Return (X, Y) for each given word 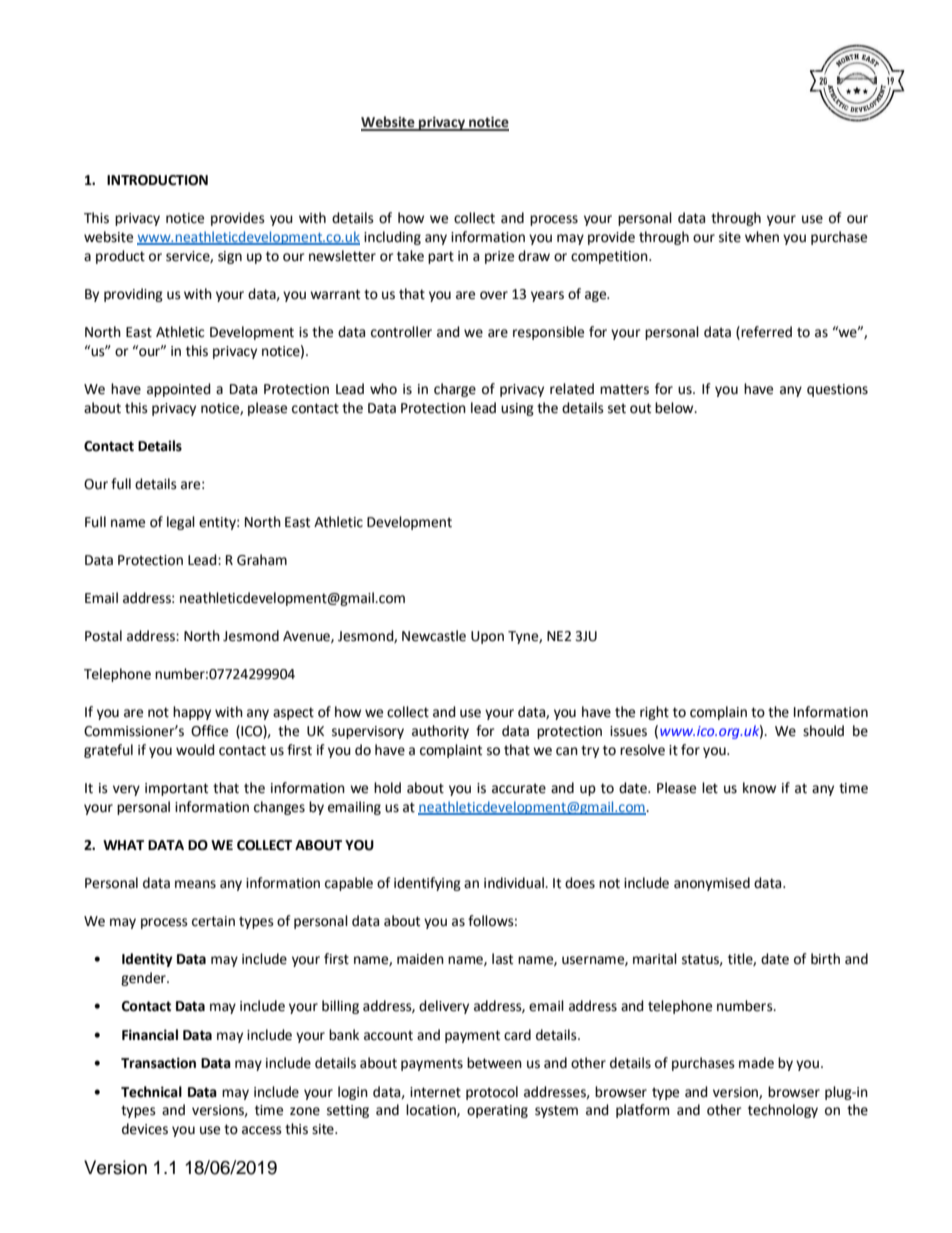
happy (192, 713)
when (762, 237)
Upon (487, 637)
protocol (492, 1093)
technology (783, 1111)
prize (499, 257)
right (654, 713)
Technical (151, 1092)
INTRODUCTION (157, 180)
